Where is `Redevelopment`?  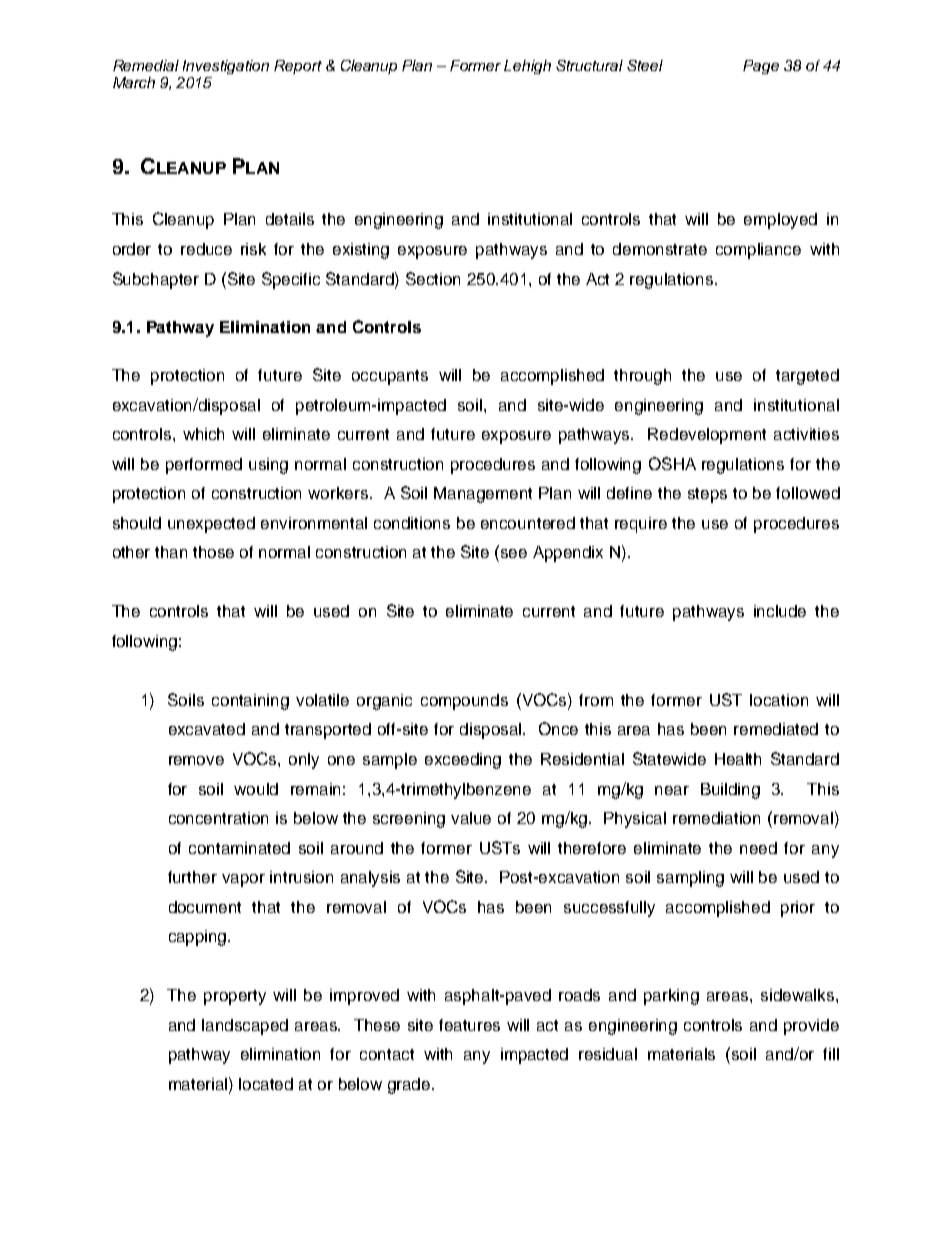 Redevelopment is located at coordinates (707, 436).
